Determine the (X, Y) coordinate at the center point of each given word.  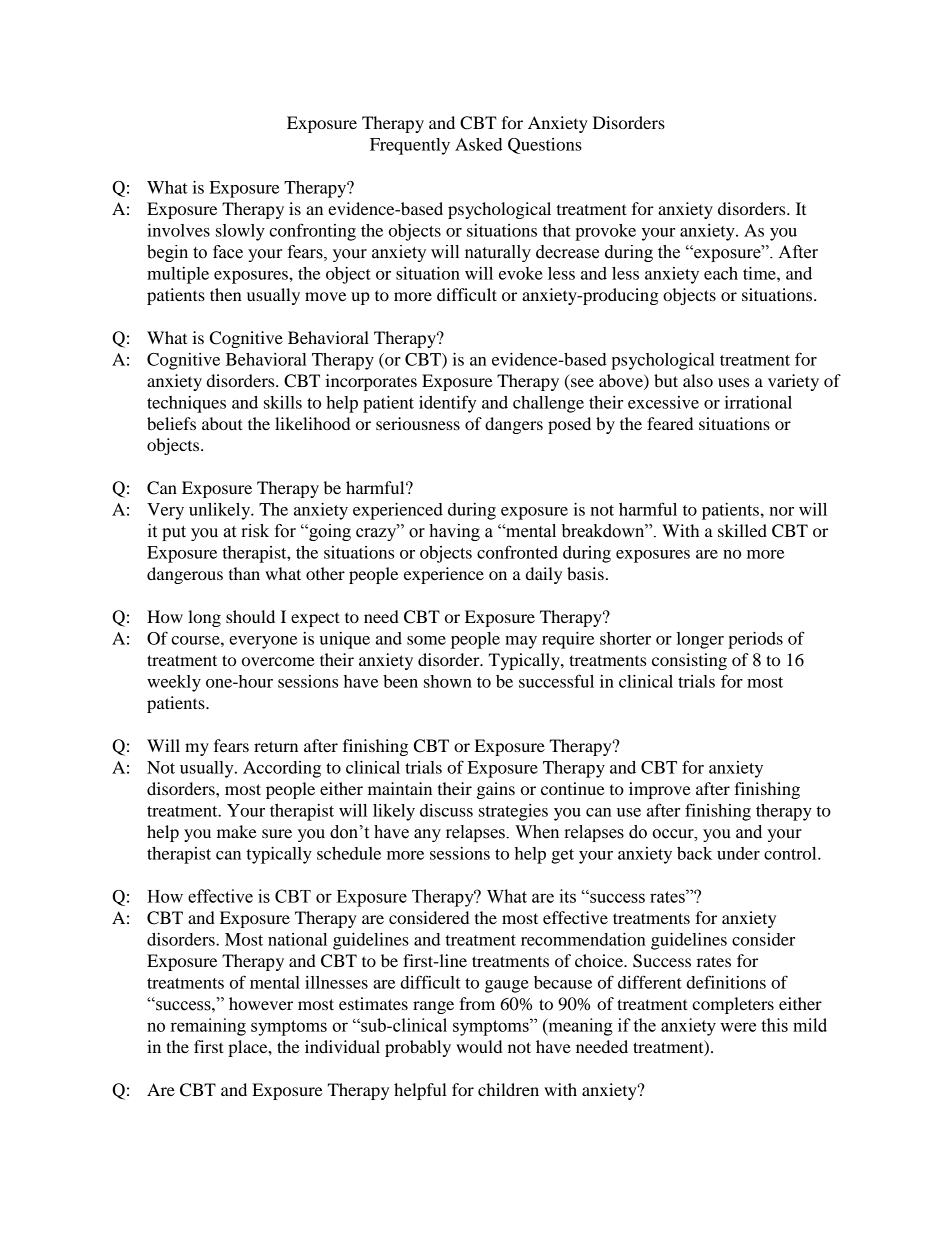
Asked (479, 144)
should (250, 616)
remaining (208, 1027)
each (721, 273)
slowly (240, 232)
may (521, 642)
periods (755, 640)
